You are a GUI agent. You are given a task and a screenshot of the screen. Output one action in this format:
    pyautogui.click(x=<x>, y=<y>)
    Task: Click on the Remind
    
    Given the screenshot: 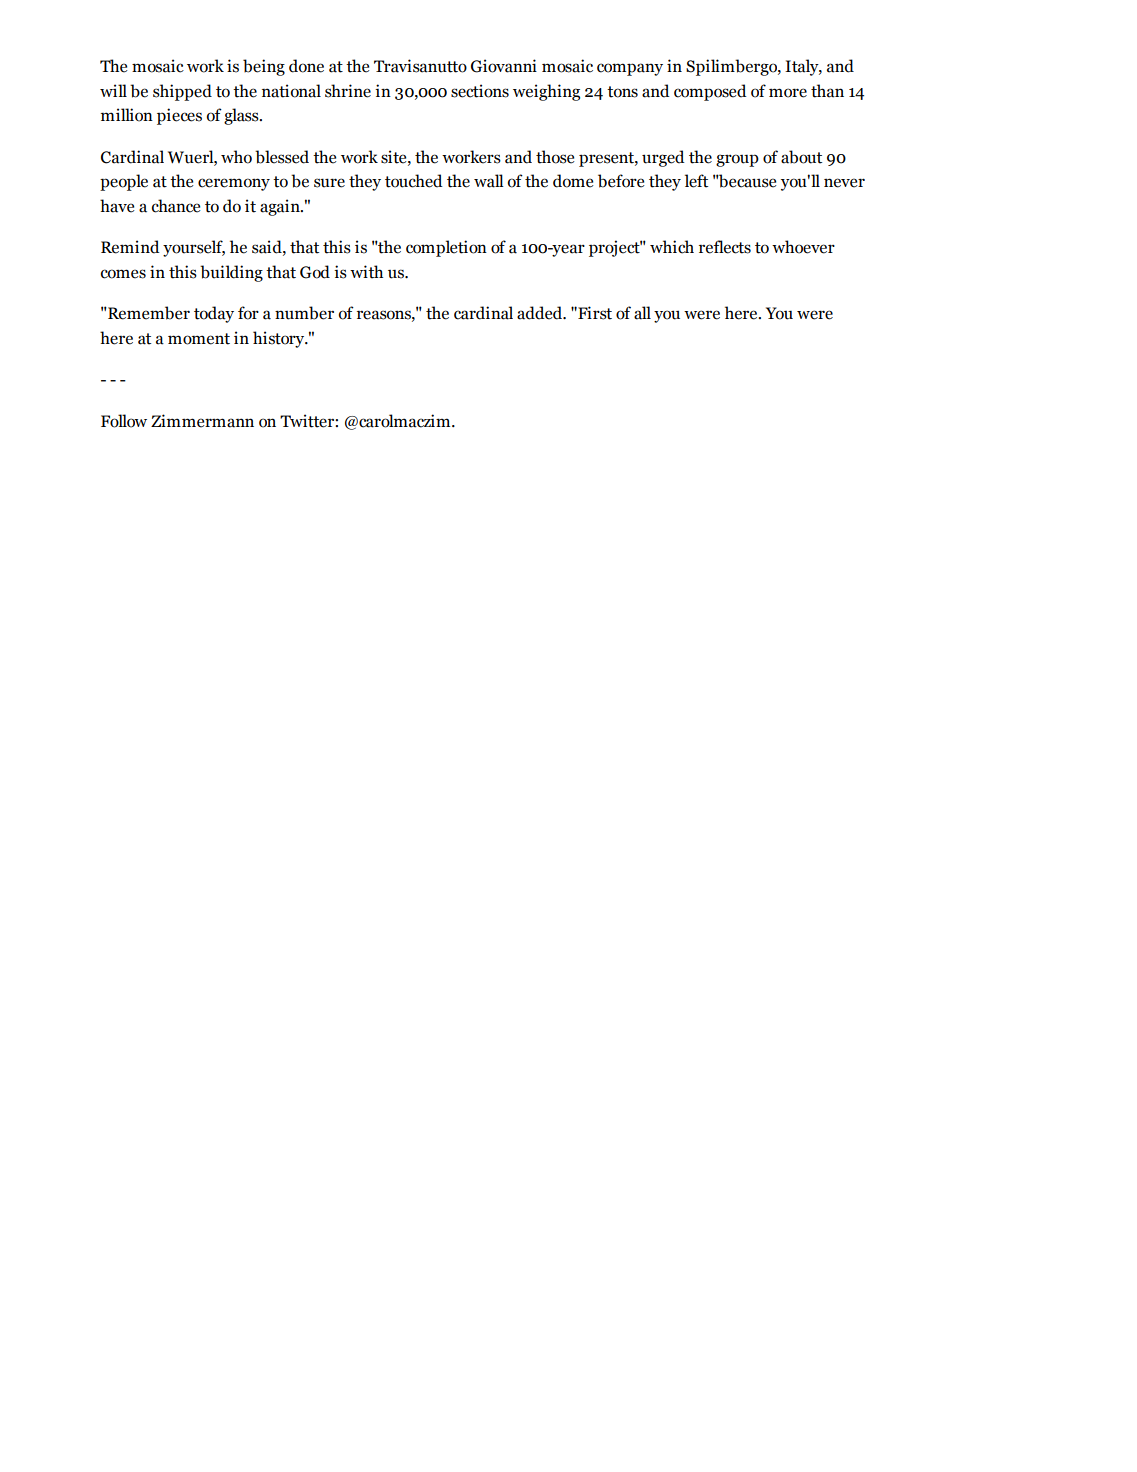 What is the action you would take?
    pyautogui.click(x=130, y=247)
